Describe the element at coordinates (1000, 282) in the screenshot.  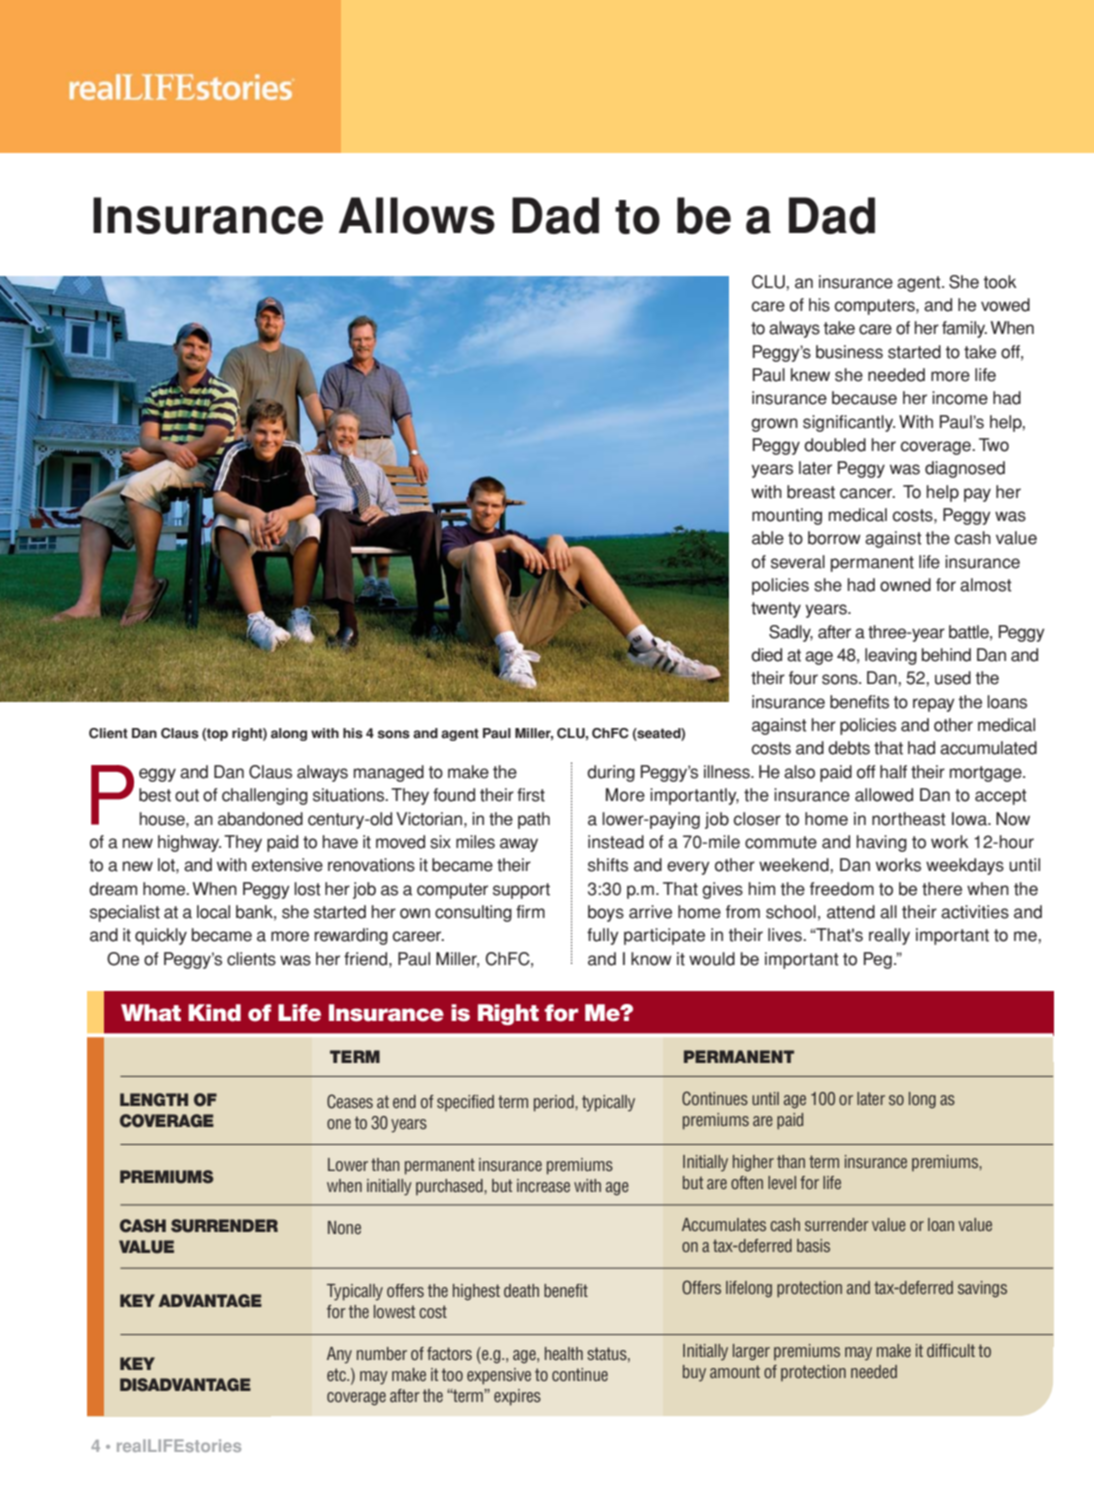
I see `took` at that location.
